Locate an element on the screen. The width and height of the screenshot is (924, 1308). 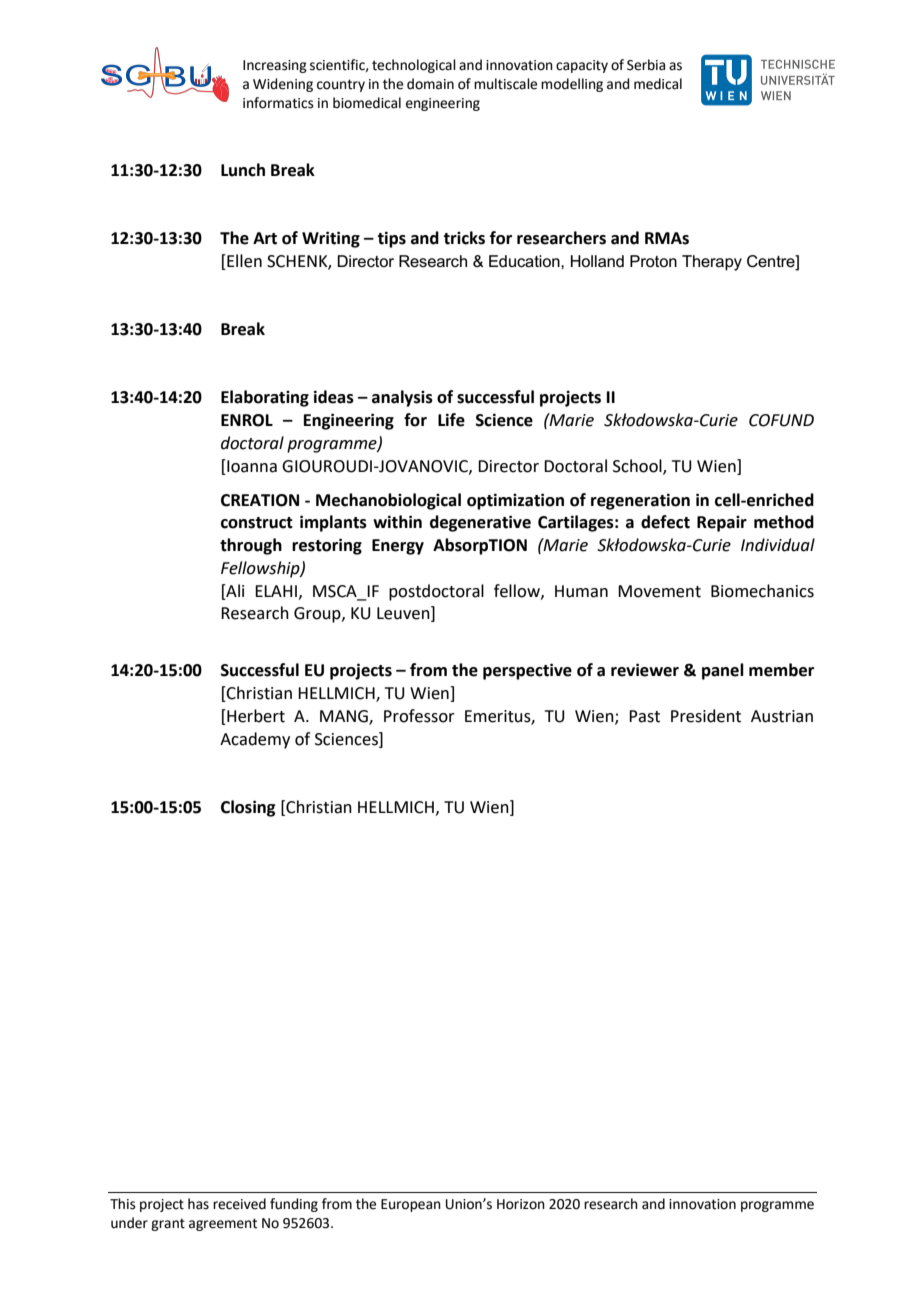
European is located at coordinates (411, 1205).
